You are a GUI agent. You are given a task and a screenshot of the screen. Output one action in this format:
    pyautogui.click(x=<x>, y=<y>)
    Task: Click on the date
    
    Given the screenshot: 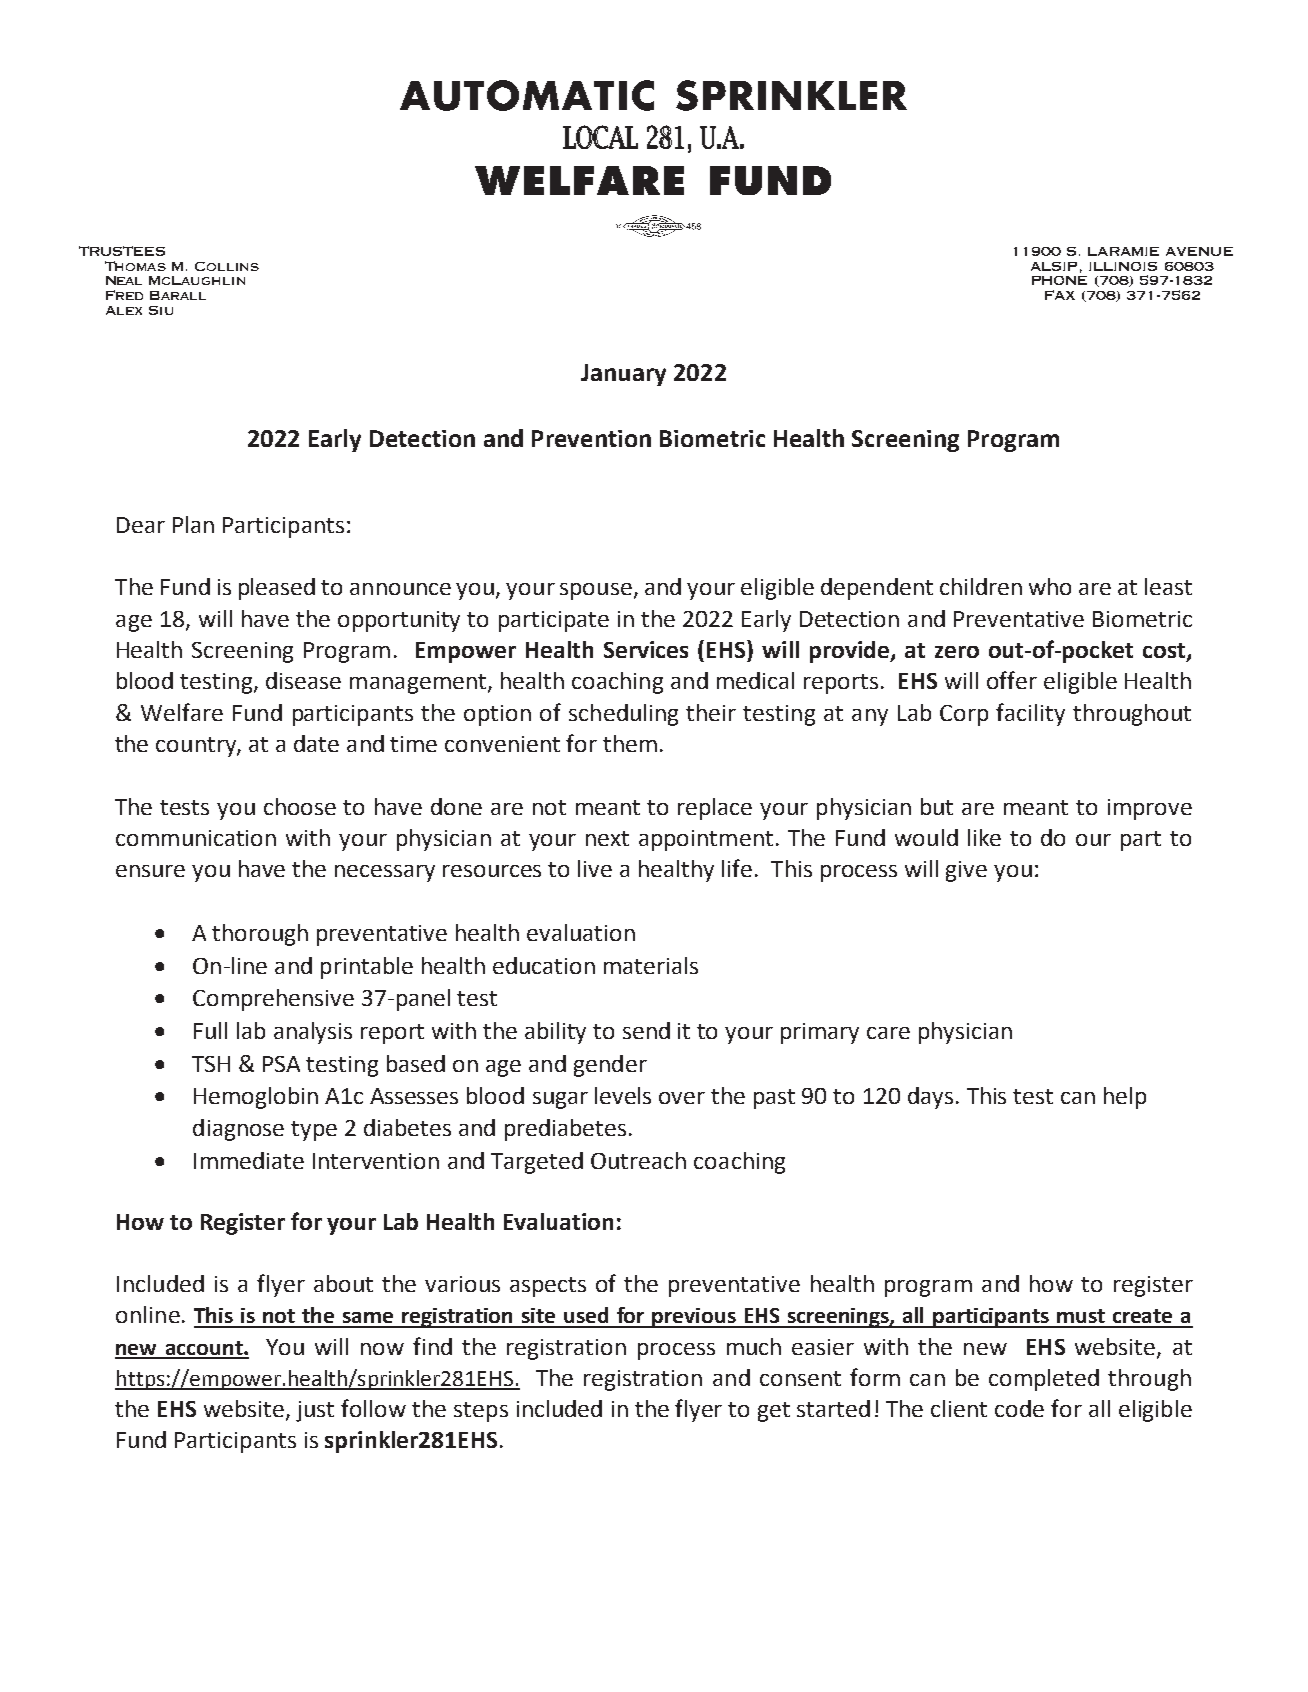 What is the action you would take?
    pyautogui.click(x=316, y=743)
